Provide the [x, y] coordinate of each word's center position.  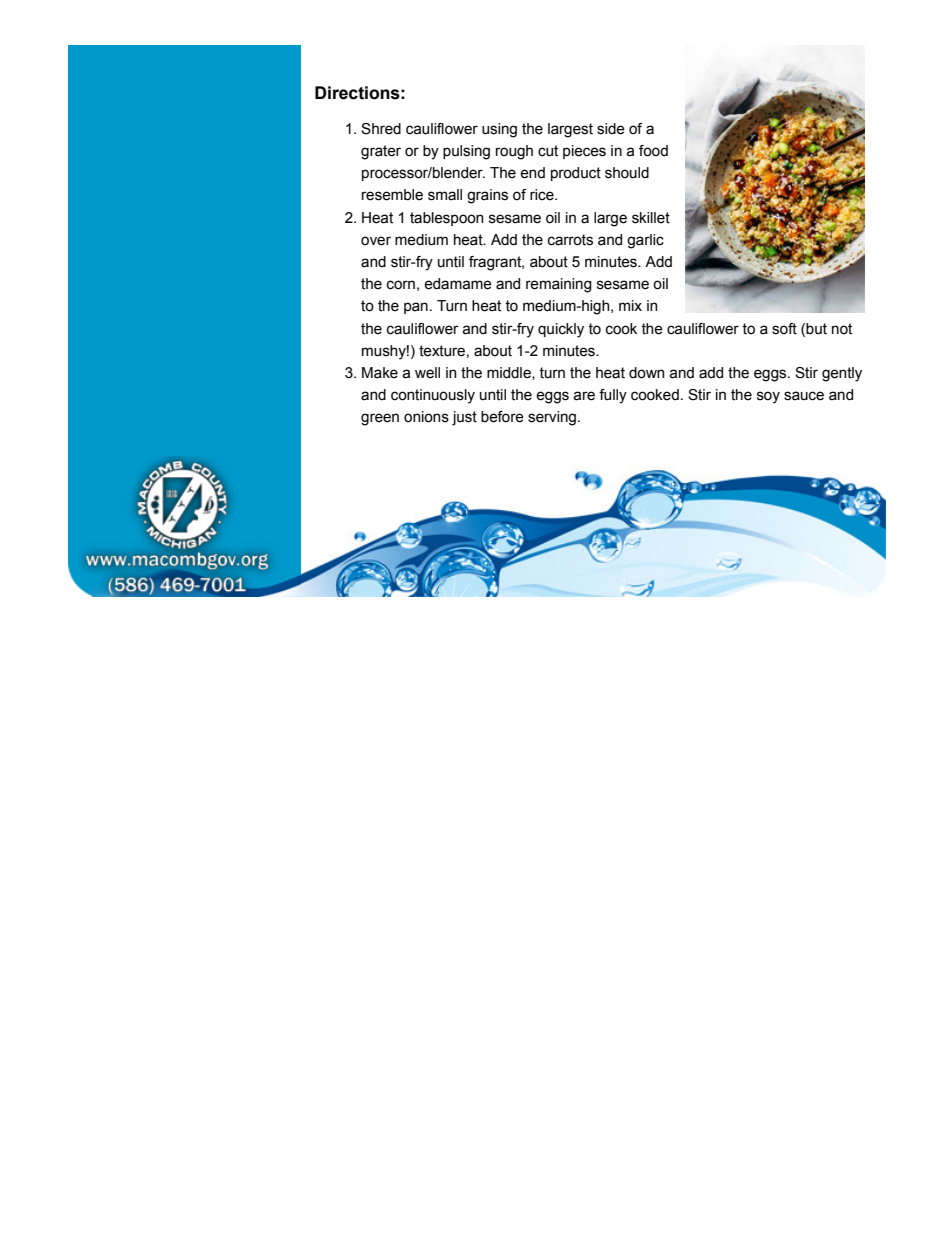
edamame [458, 284]
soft [784, 329]
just [464, 418]
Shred [381, 129]
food [653, 151]
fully [613, 396]
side [611, 129]
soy [768, 397]
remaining [559, 285]
